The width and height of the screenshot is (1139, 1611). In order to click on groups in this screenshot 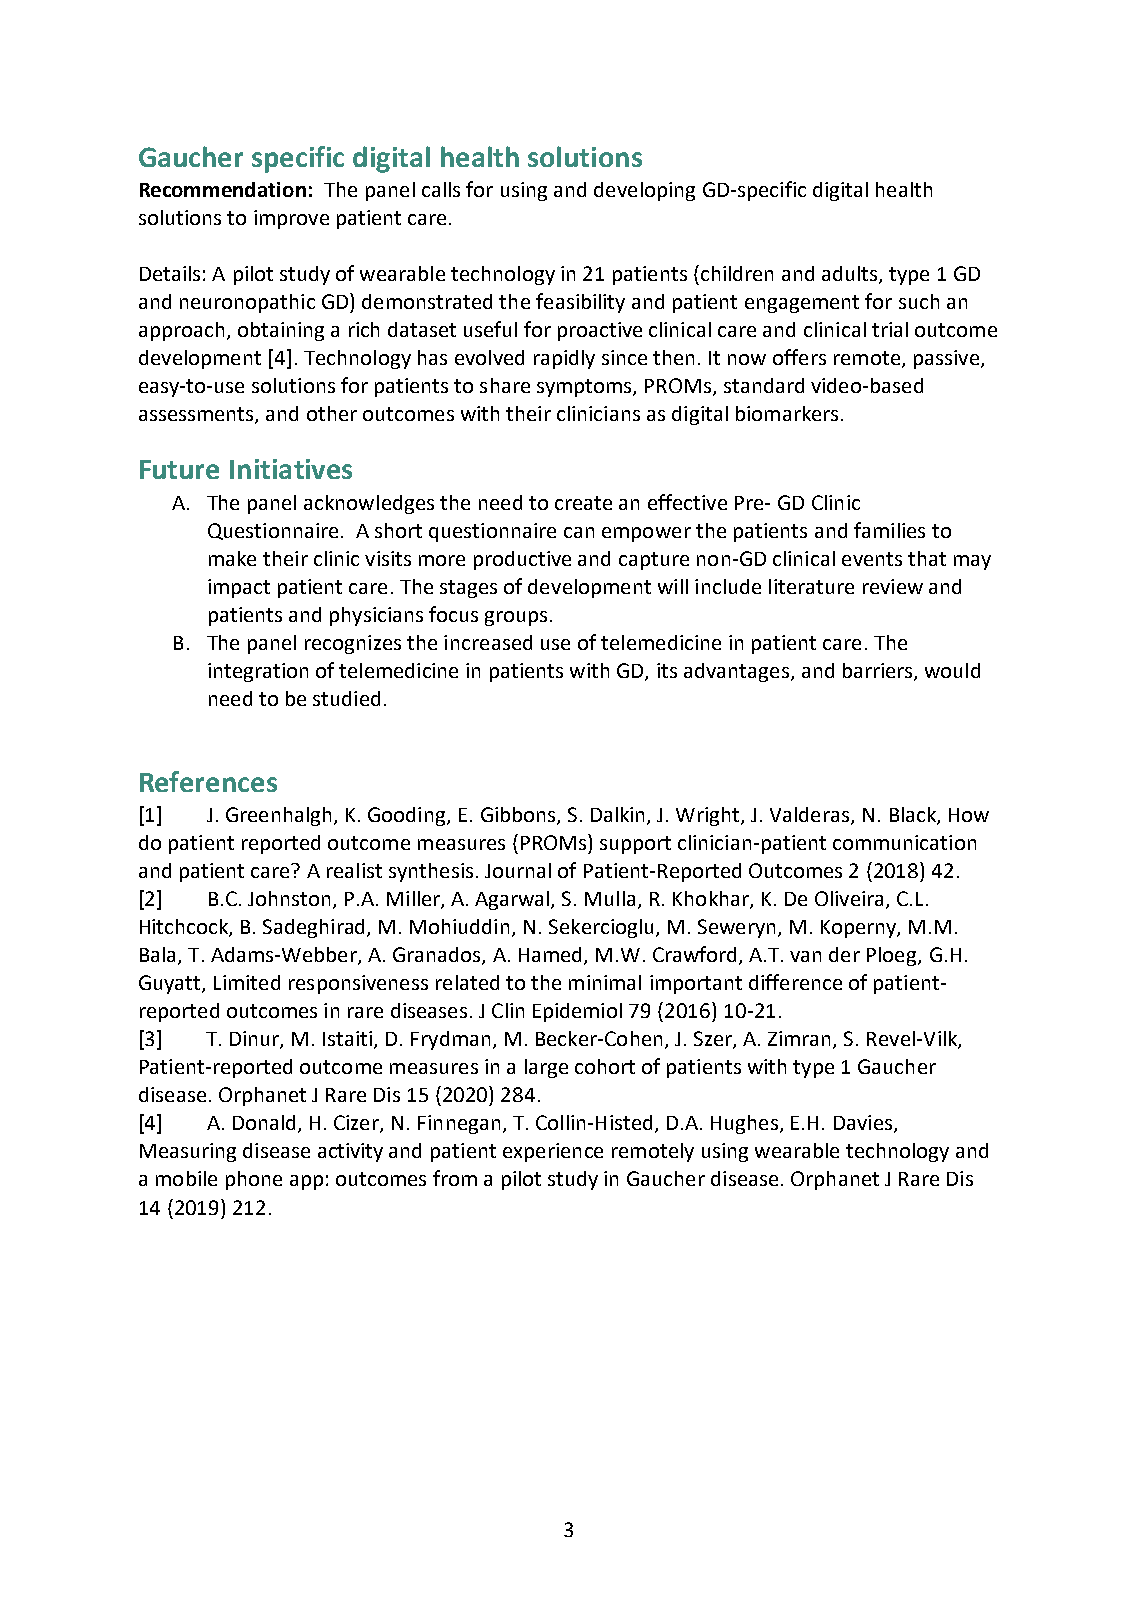, I will do `click(516, 618)`.
